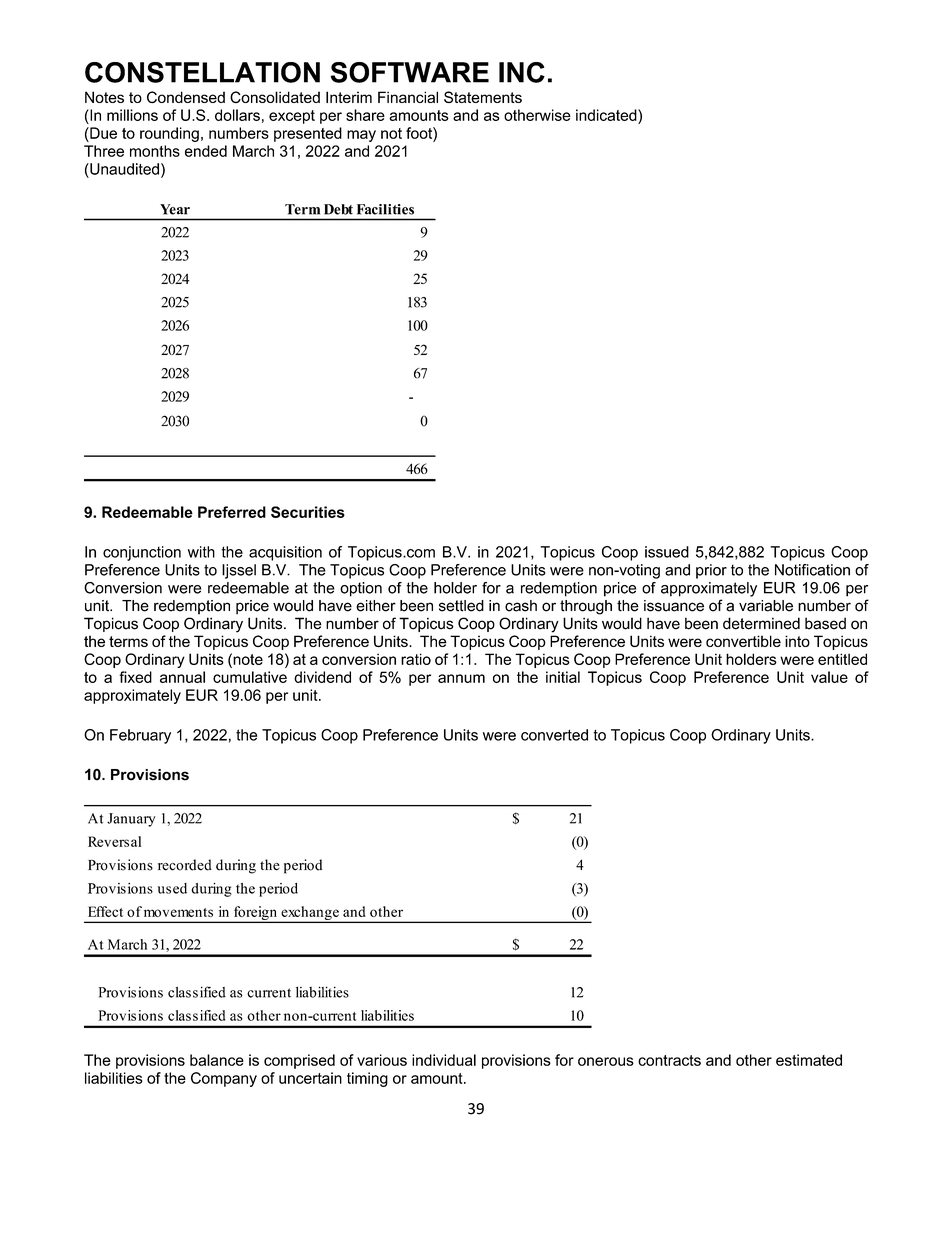  Describe the element at coordinates (131, 820) in the document. I see `January` at that location.
